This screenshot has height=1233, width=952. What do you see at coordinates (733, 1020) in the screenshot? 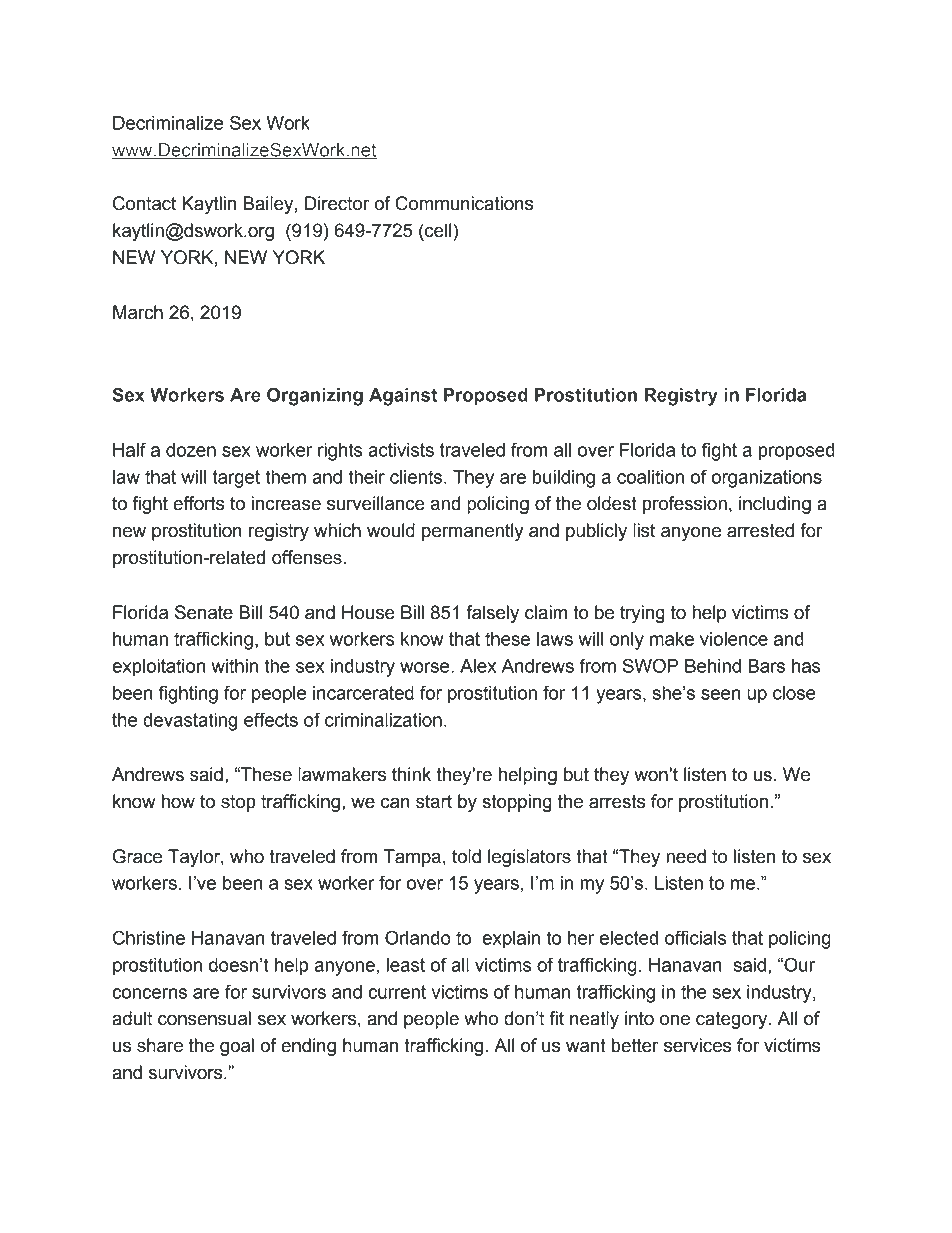
I see `category` at bounding box center [733, 1020].
